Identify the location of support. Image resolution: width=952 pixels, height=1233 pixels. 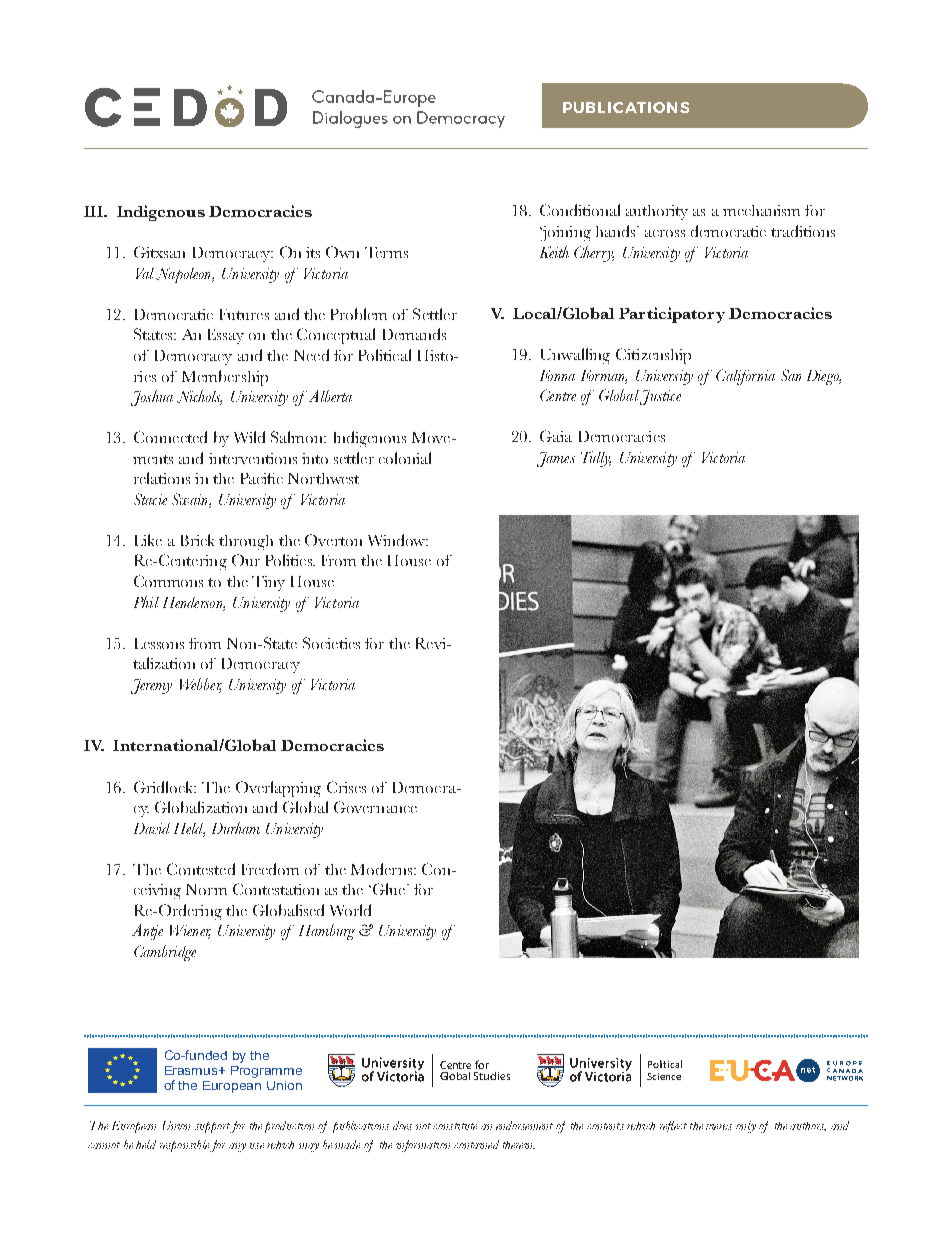
(213, 1127).
